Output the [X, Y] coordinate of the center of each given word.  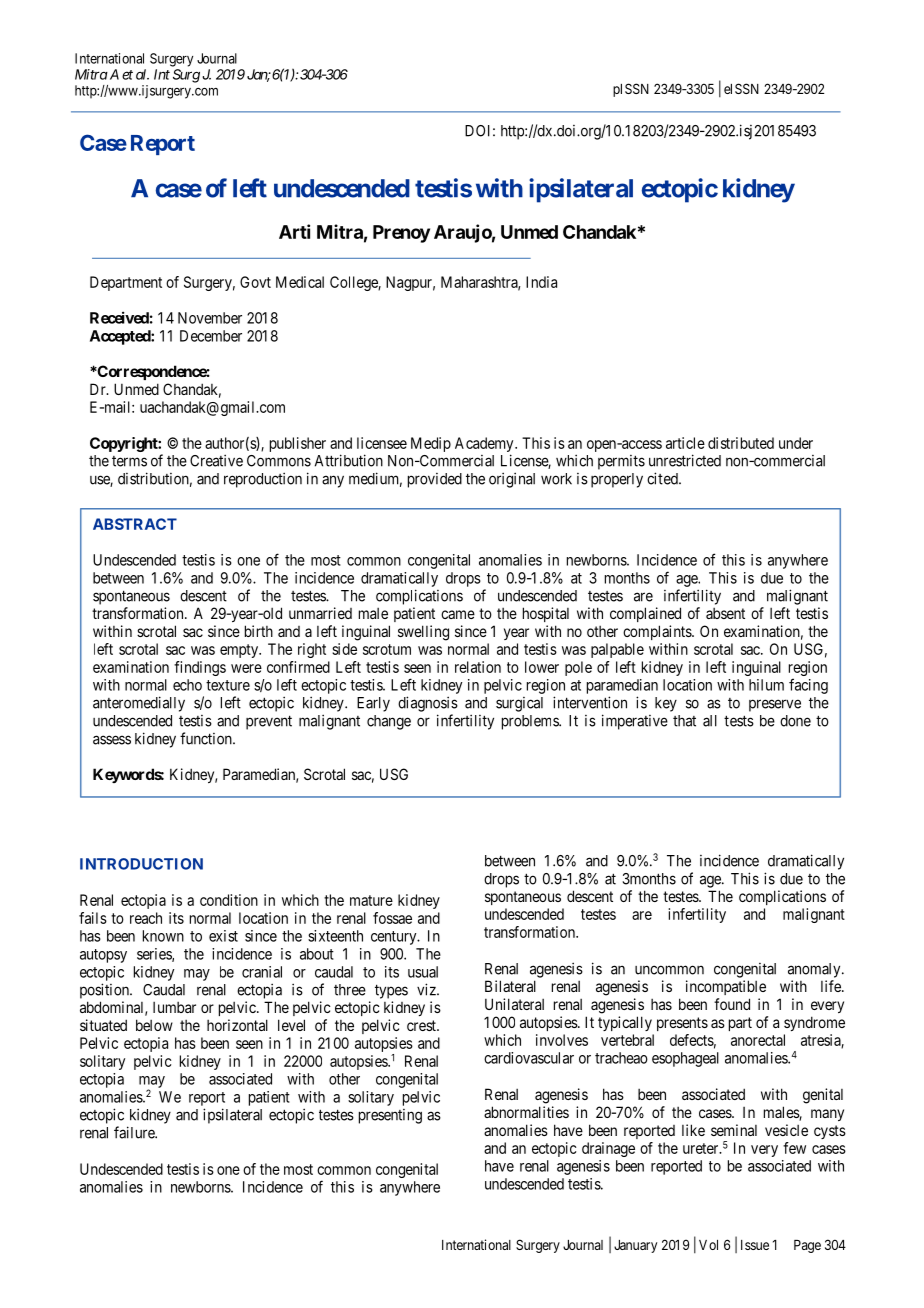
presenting [390, 1116]
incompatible [726, 987]
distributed [741, 443]
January [635, 1246]
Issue [755, 1245]
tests [739, 721]
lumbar [174, 1007]
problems [531, 722]
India [541, 282]
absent [725, 613]
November [210, 318]
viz [427, 989]
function [207, 738]
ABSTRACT [135, 524]
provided [435, 480]
